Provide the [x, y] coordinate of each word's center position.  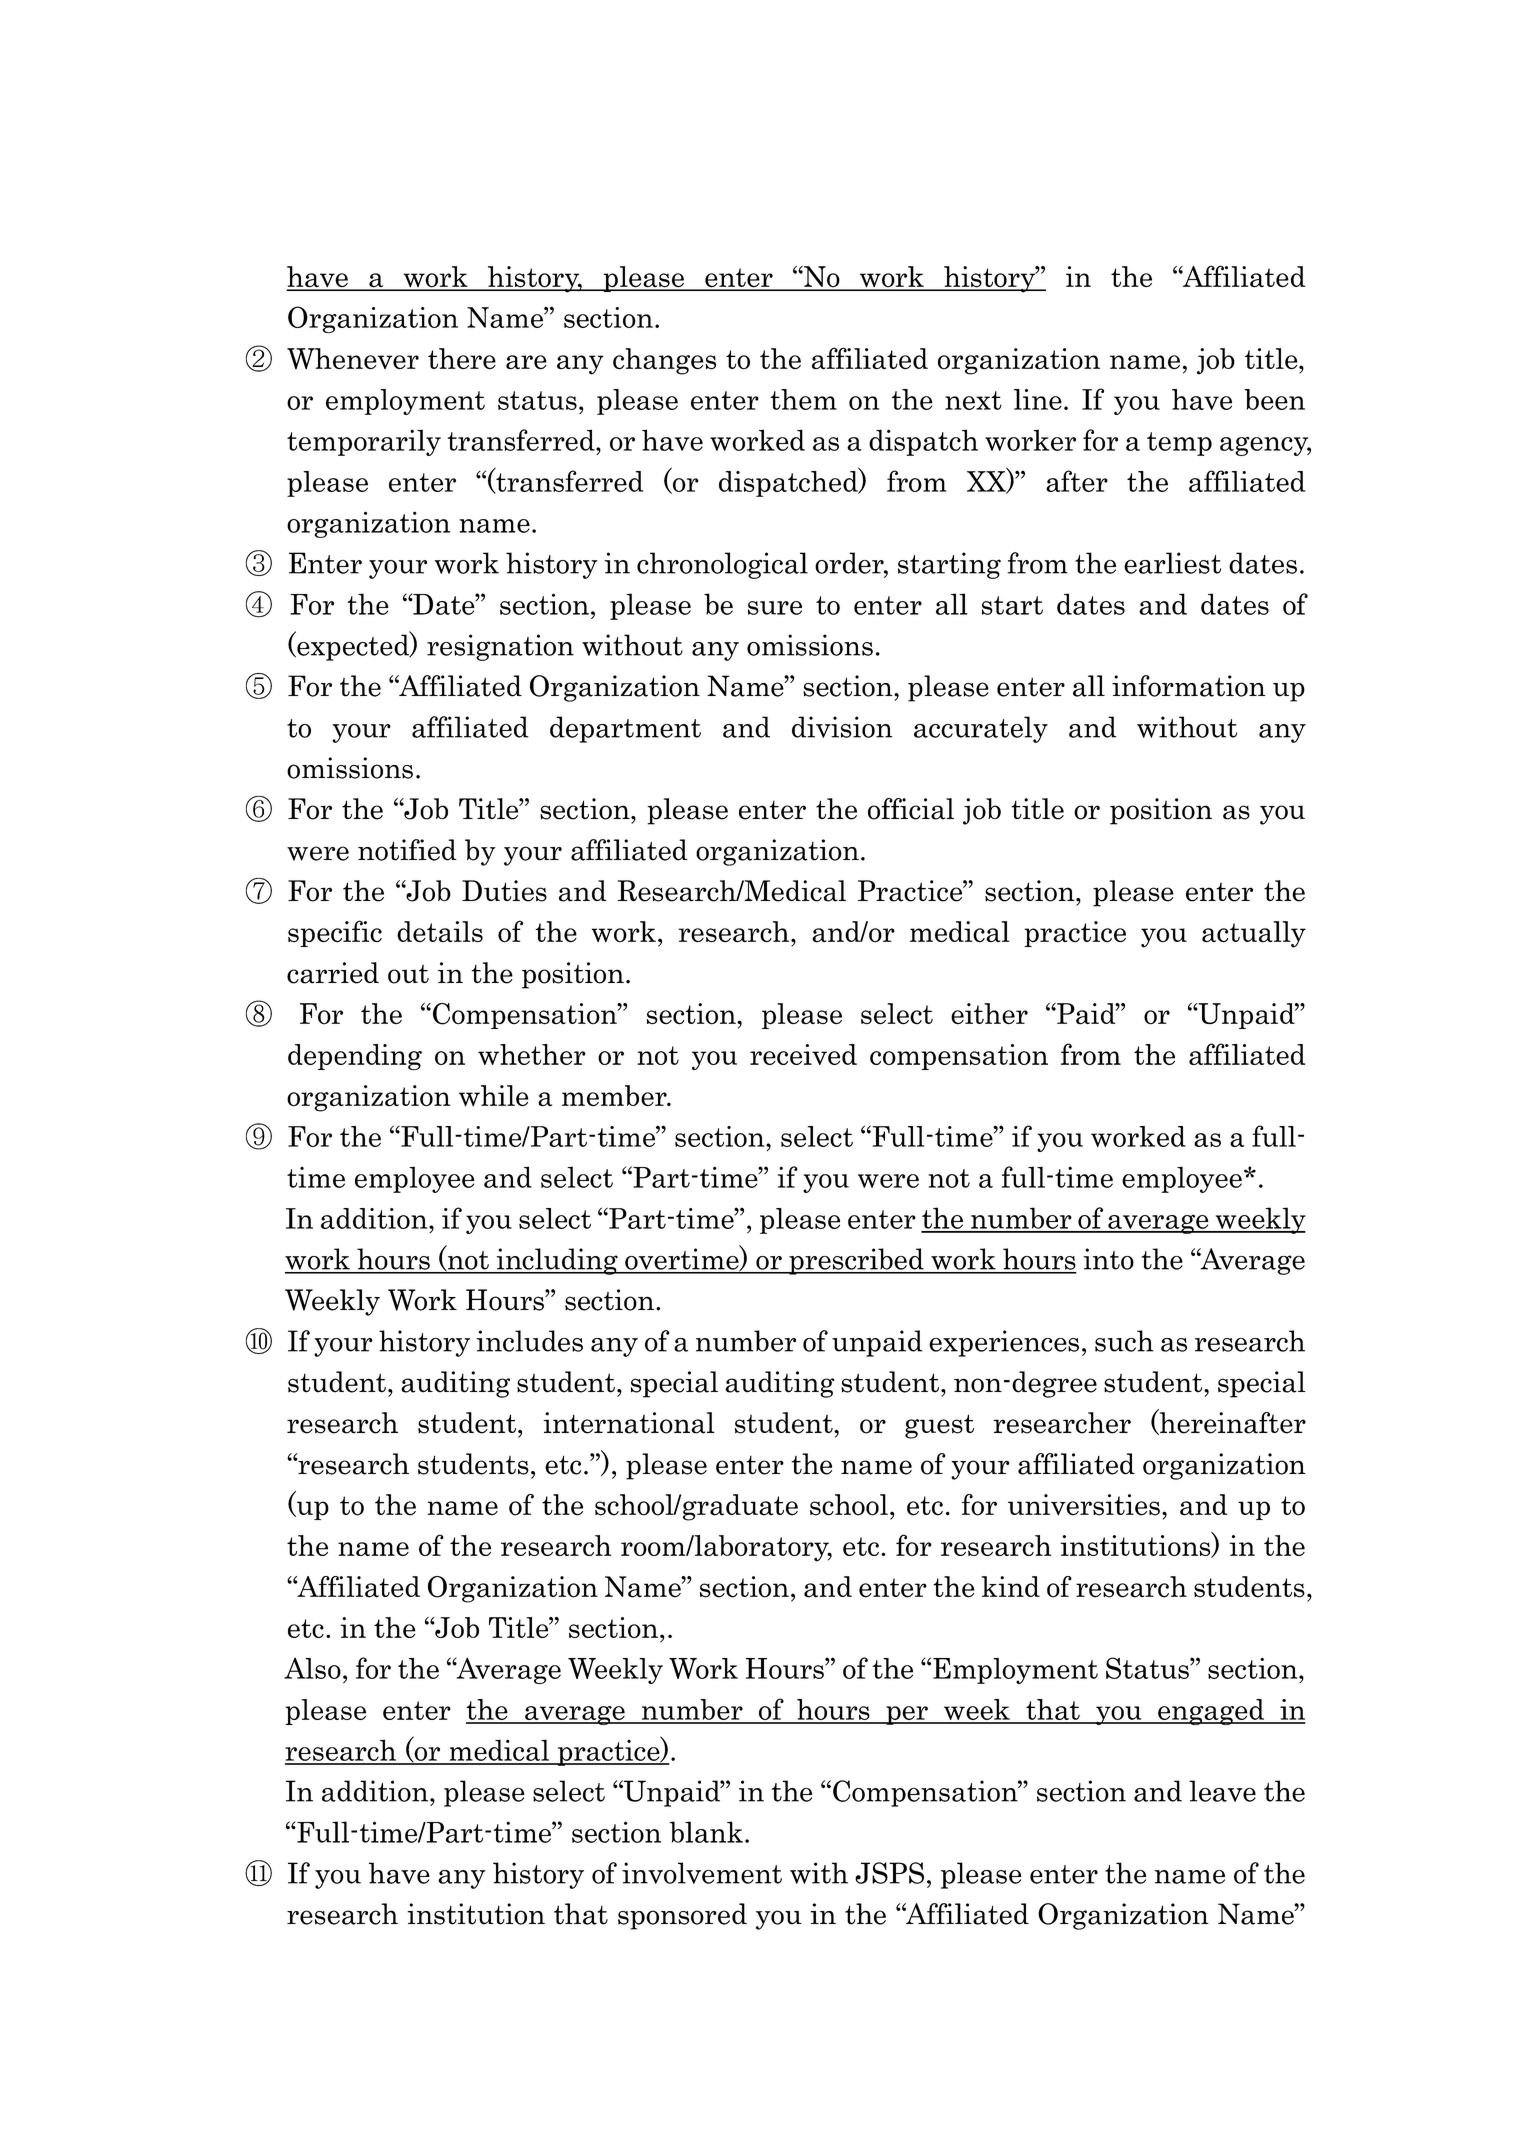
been [1274, 399]
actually [1254, 934]
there [462, 359]
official [911, 809]
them [803, 399]
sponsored [682, 1916]
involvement [702, 1873]
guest [939, 1426]
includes [529, 1341]
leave [1222, 1791]
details [440, 932]
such [1124, 1341]
